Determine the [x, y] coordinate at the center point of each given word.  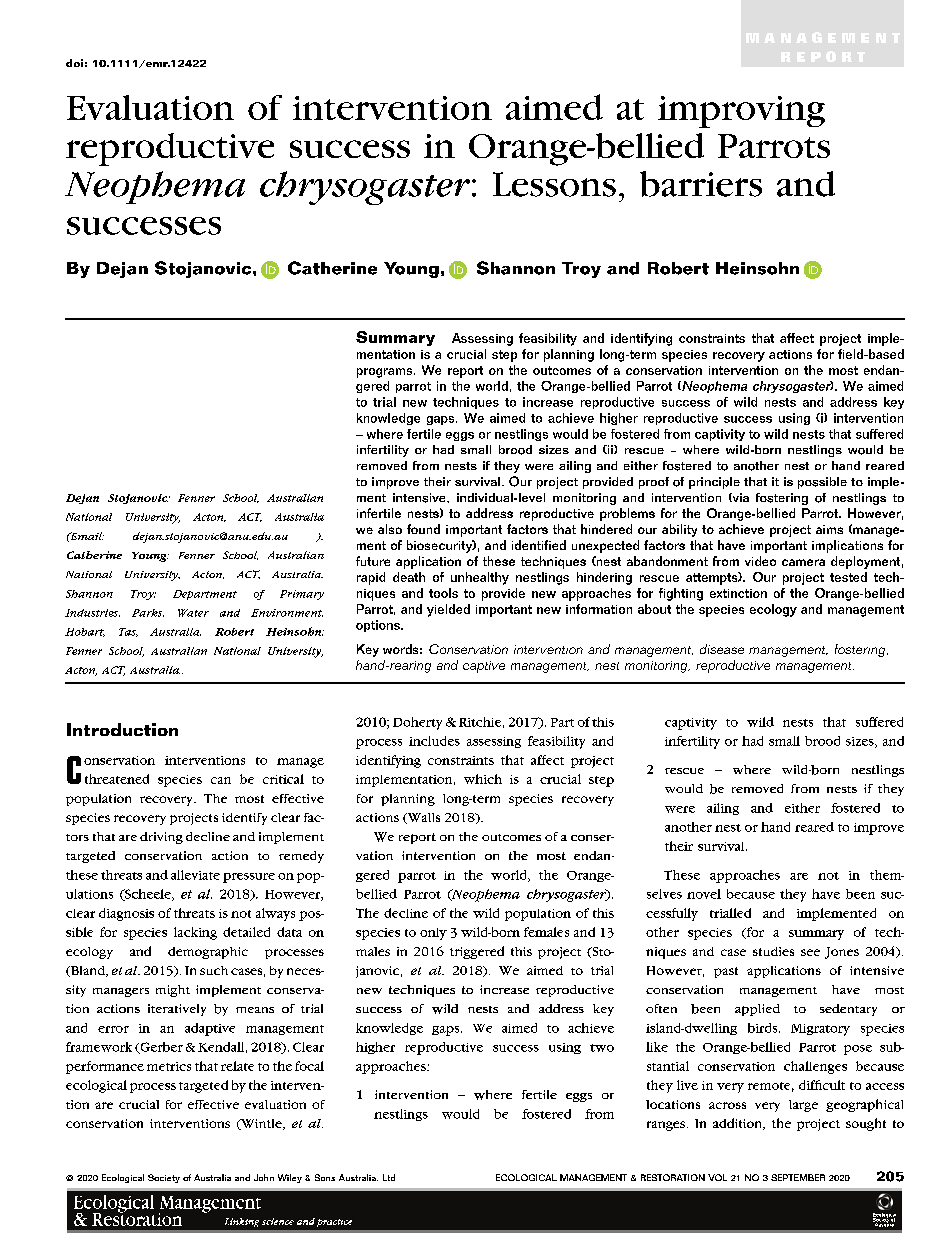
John [264, 1177]
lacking [195, 933]
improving [741, 112]
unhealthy [480, 578]
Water [193, 613]
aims [829, 529]
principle [714, 483]
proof [654, 483]
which [483, 779]
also [390, 529]
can [221, 780]
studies [773, 951]
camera [803, 562]
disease [722, 649]
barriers [701, 184]
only [433, 934]
